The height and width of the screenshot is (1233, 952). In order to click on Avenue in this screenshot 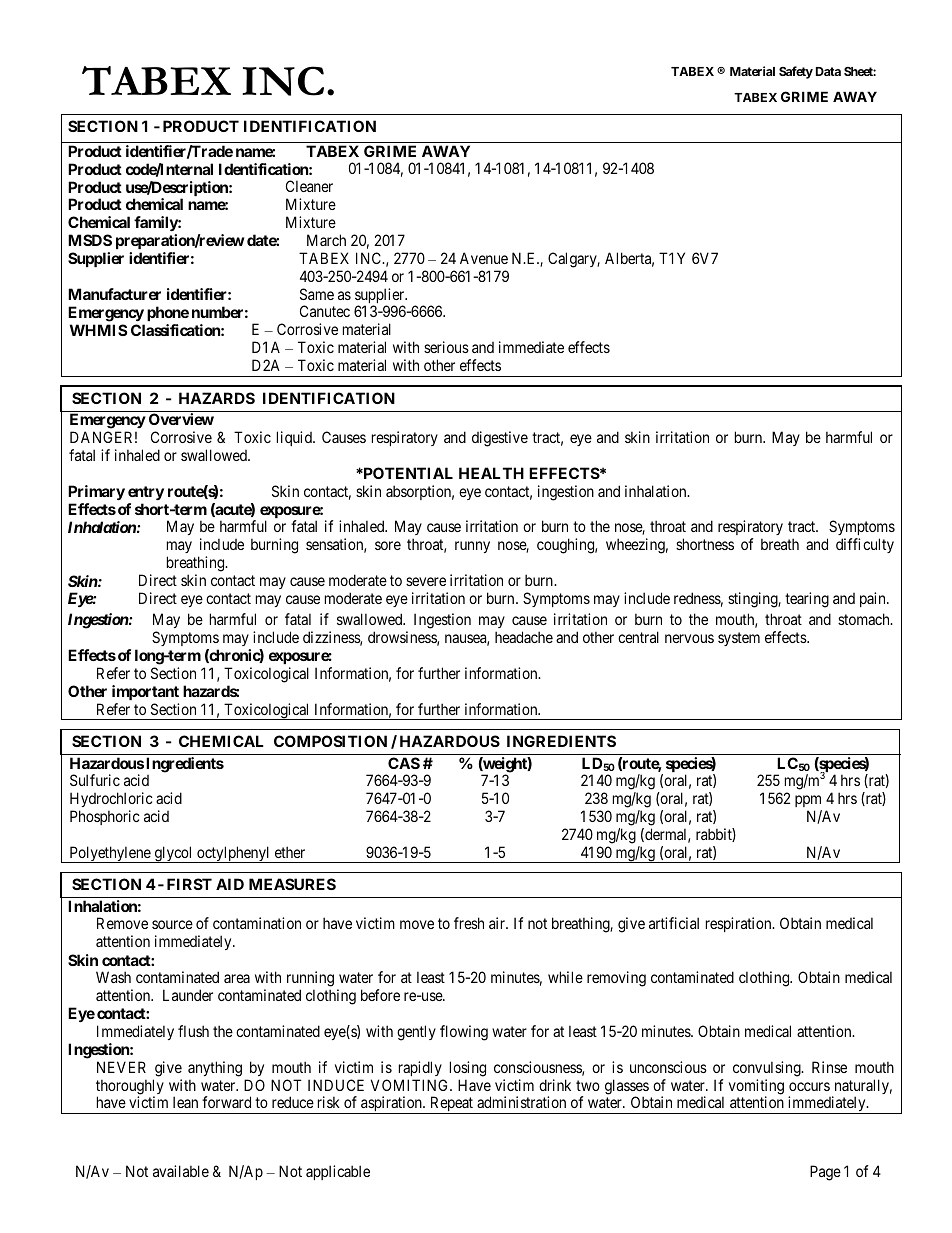, I will do `click(484, 258)`.
